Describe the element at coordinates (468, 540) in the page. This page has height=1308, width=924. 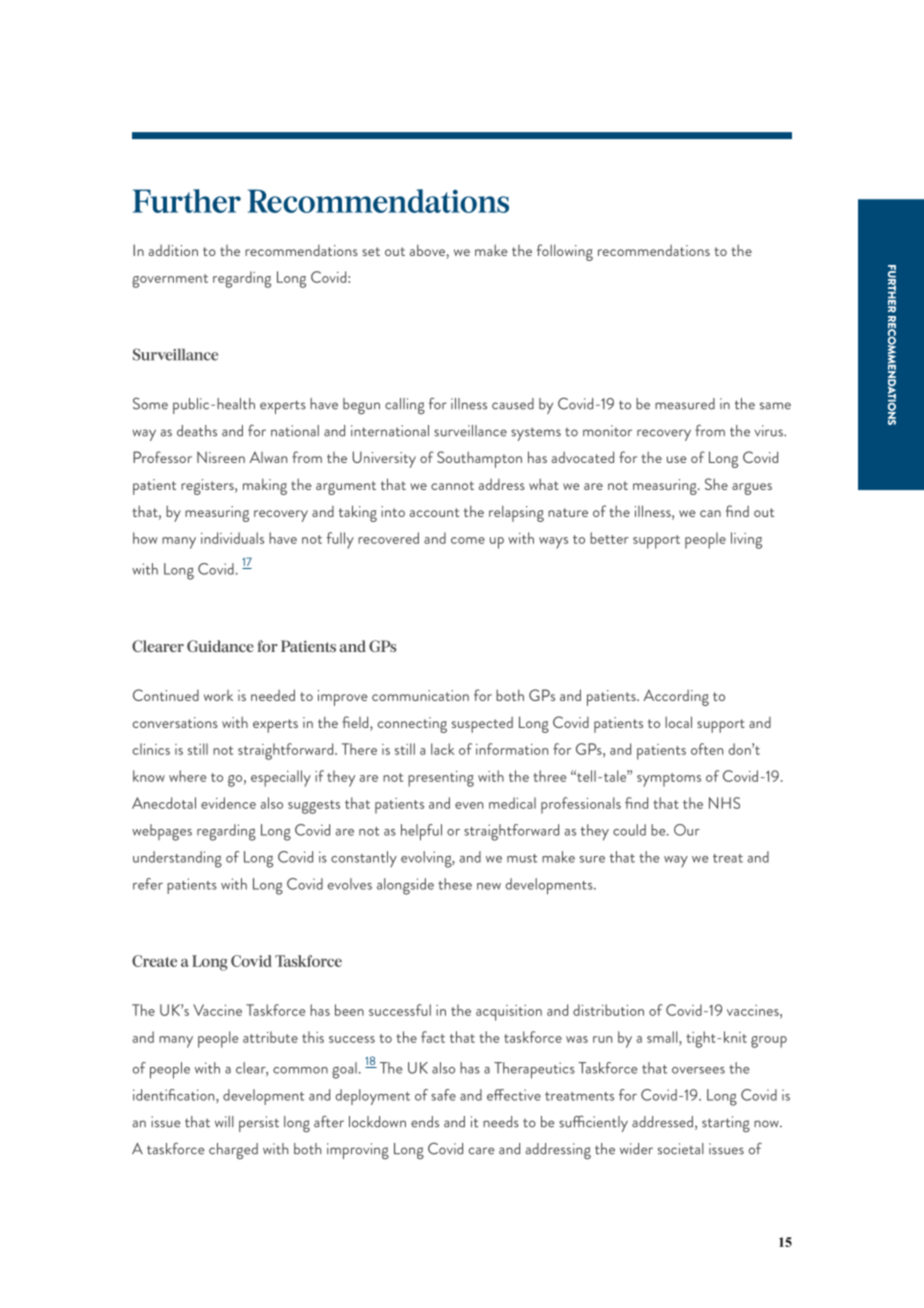
I see `come` at that location.
